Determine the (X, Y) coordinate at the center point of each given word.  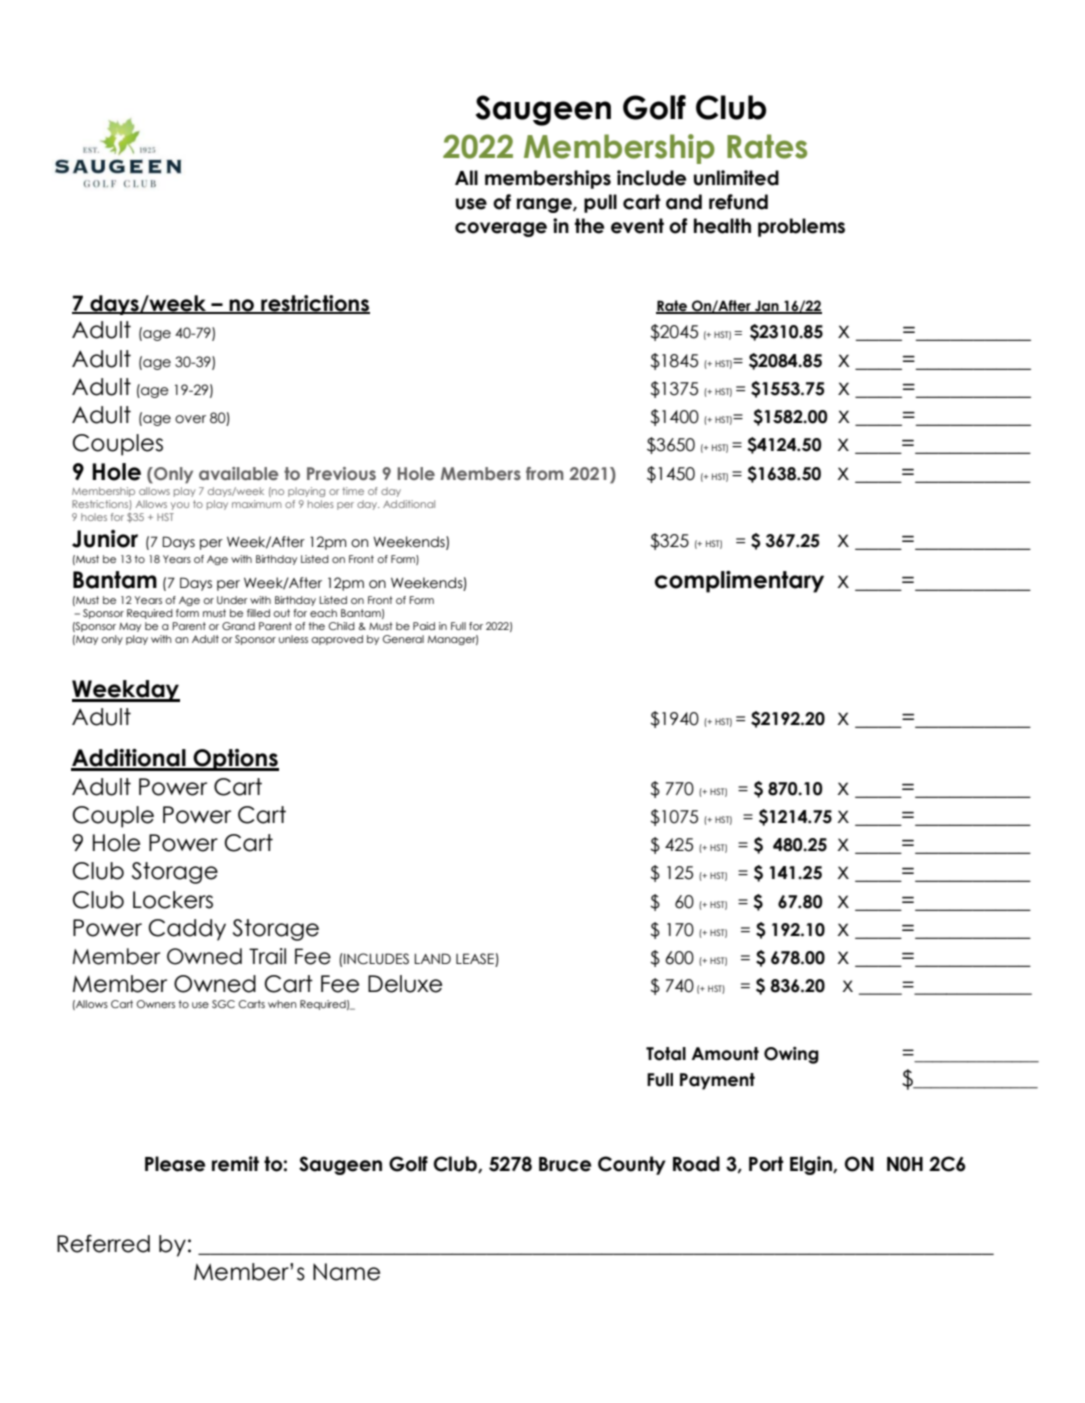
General (403, 639)
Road (696, 1164)
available (239, 473)
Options (235, 760)
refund (738, 202)
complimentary (739, 582)
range (545, 205)
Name (346, 1272)
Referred (103, 1243)
